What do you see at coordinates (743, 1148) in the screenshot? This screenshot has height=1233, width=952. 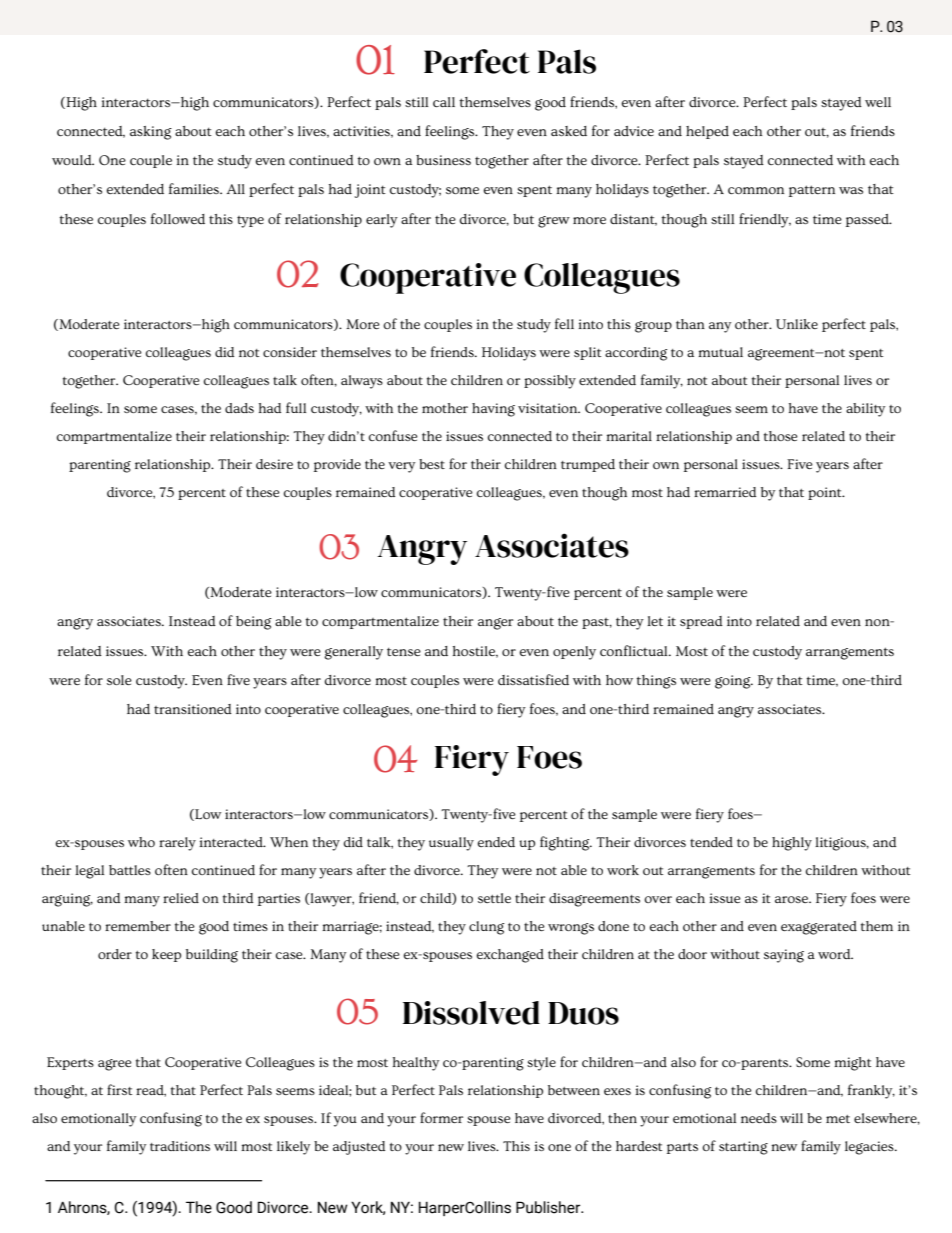 I see `starting` at bounding box center [743, 1148].
